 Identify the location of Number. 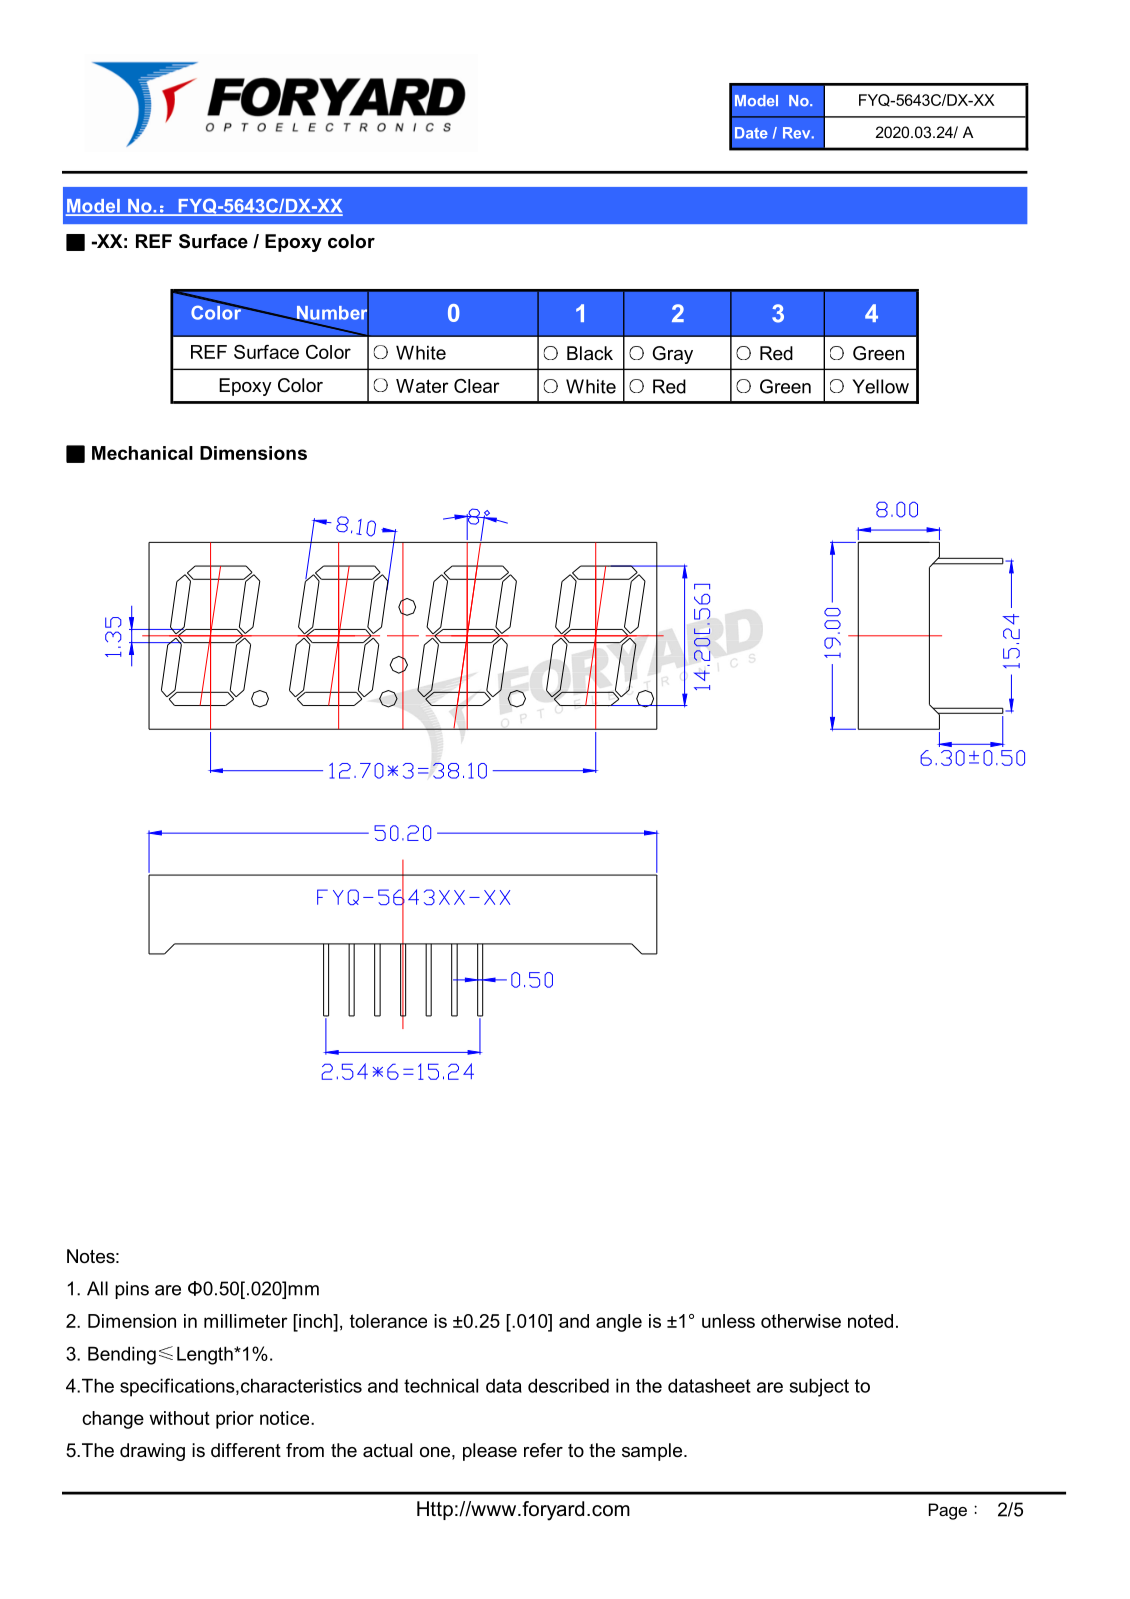
(331, 312).
